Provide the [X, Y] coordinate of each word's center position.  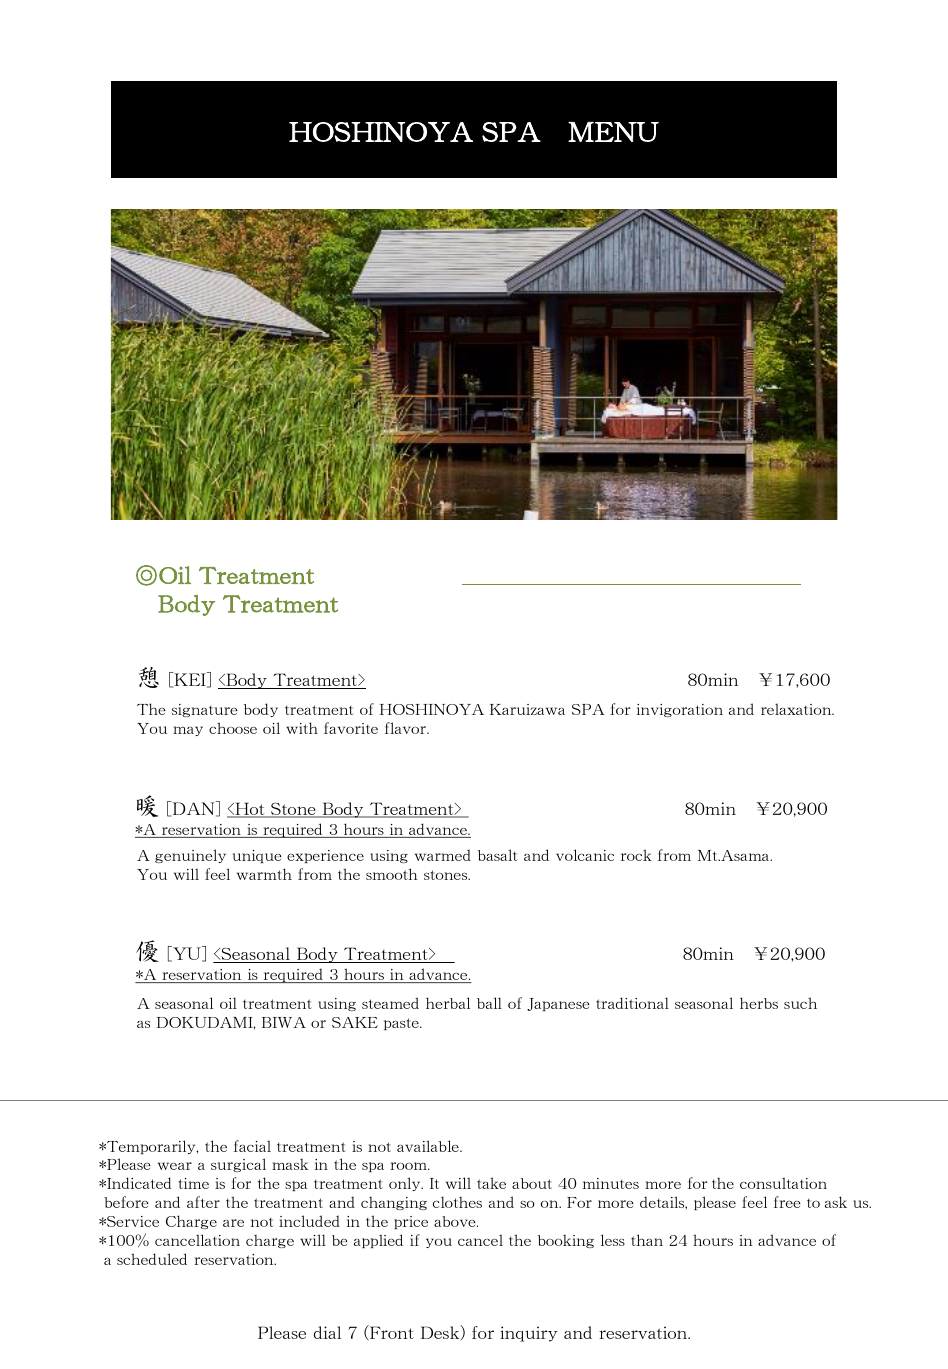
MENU [613, 132]
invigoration [680, 710]
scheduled [152, 1259]
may [188, 731]
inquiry [529, 1334]
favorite [351, 728]
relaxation [797, 709]
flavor [406, 728]
